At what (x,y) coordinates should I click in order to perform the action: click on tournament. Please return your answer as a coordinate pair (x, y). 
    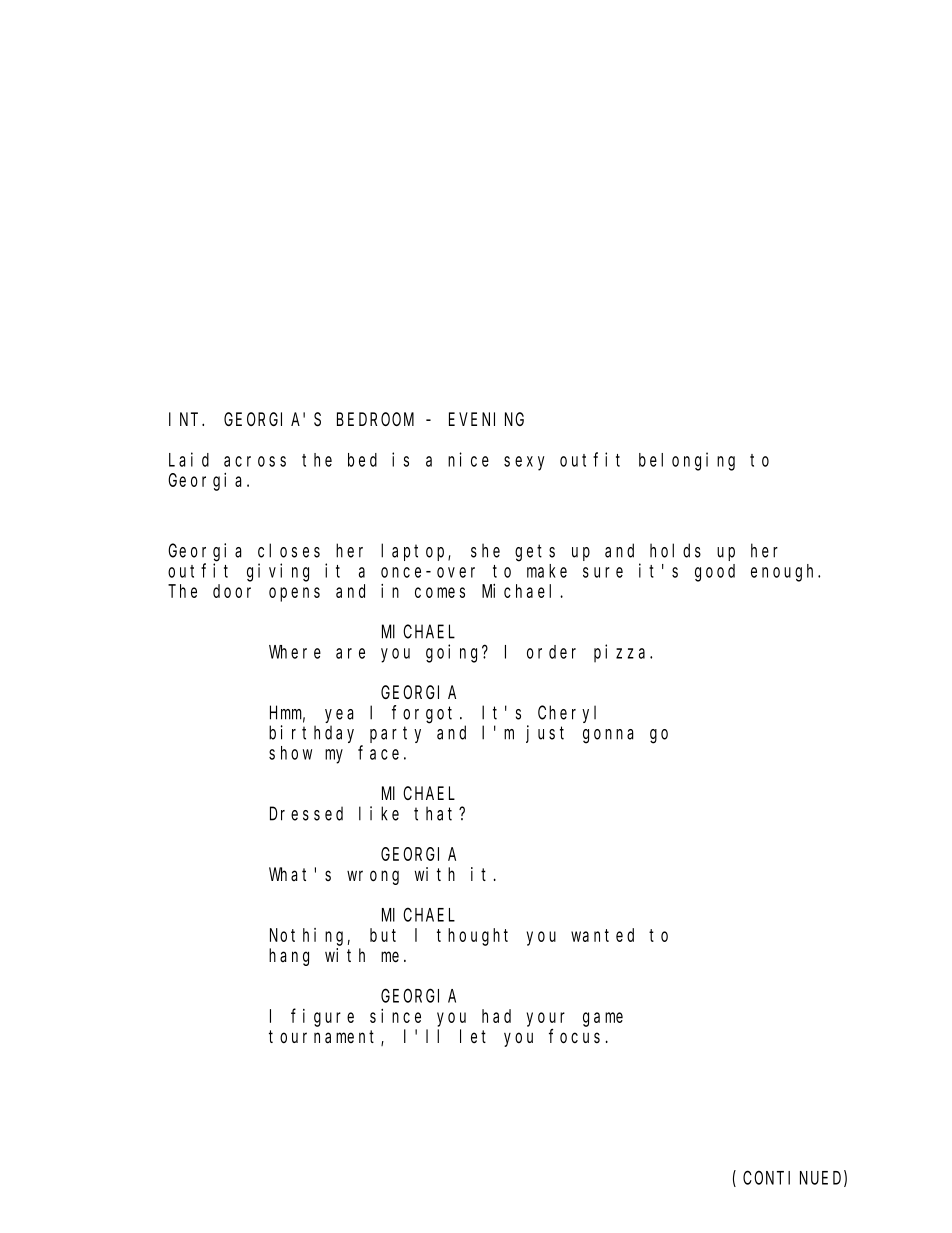
    Looking at the image, I should click on (325, 1038).
